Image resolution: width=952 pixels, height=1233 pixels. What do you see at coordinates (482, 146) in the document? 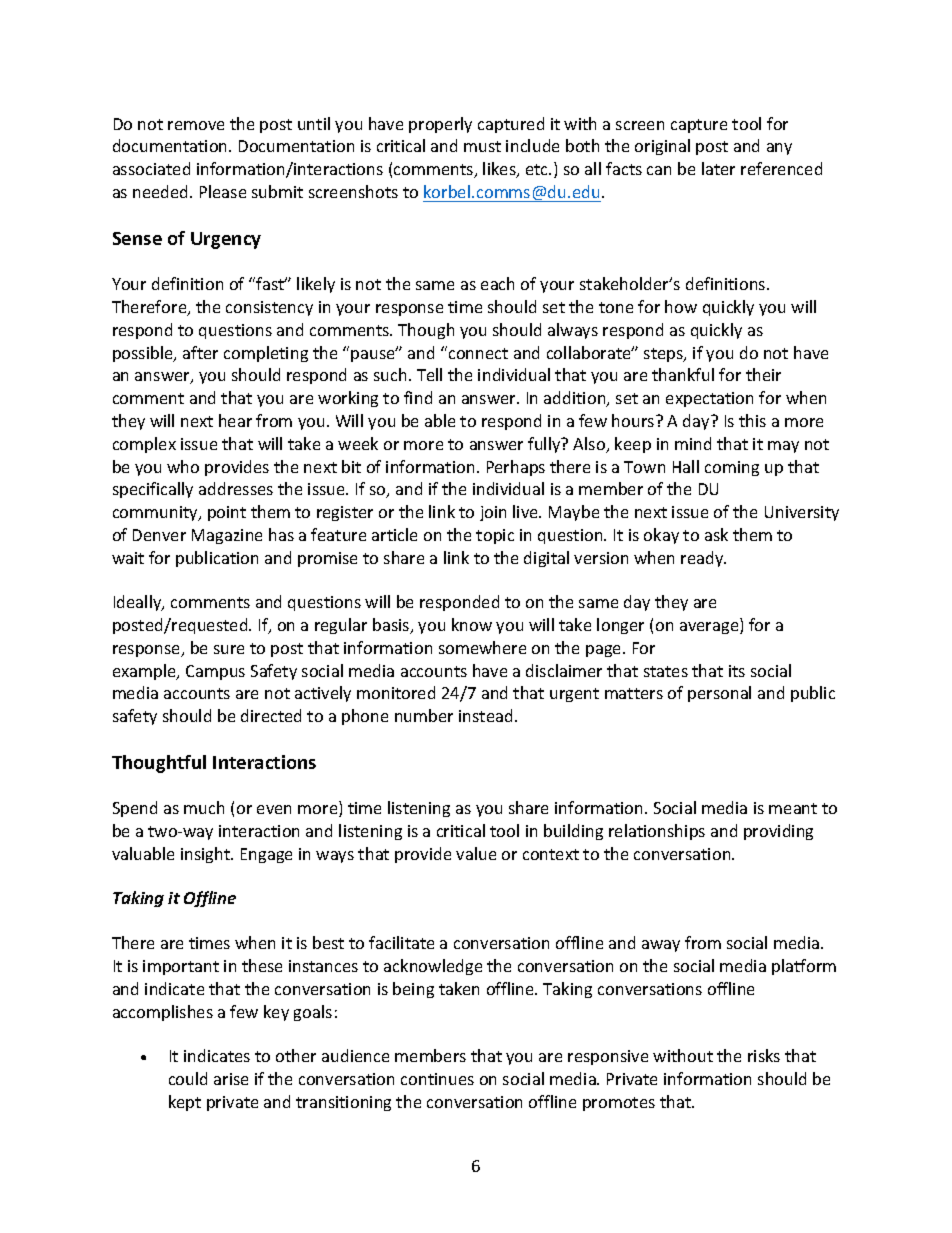
I see `must` at bounding box center [482, 146].
